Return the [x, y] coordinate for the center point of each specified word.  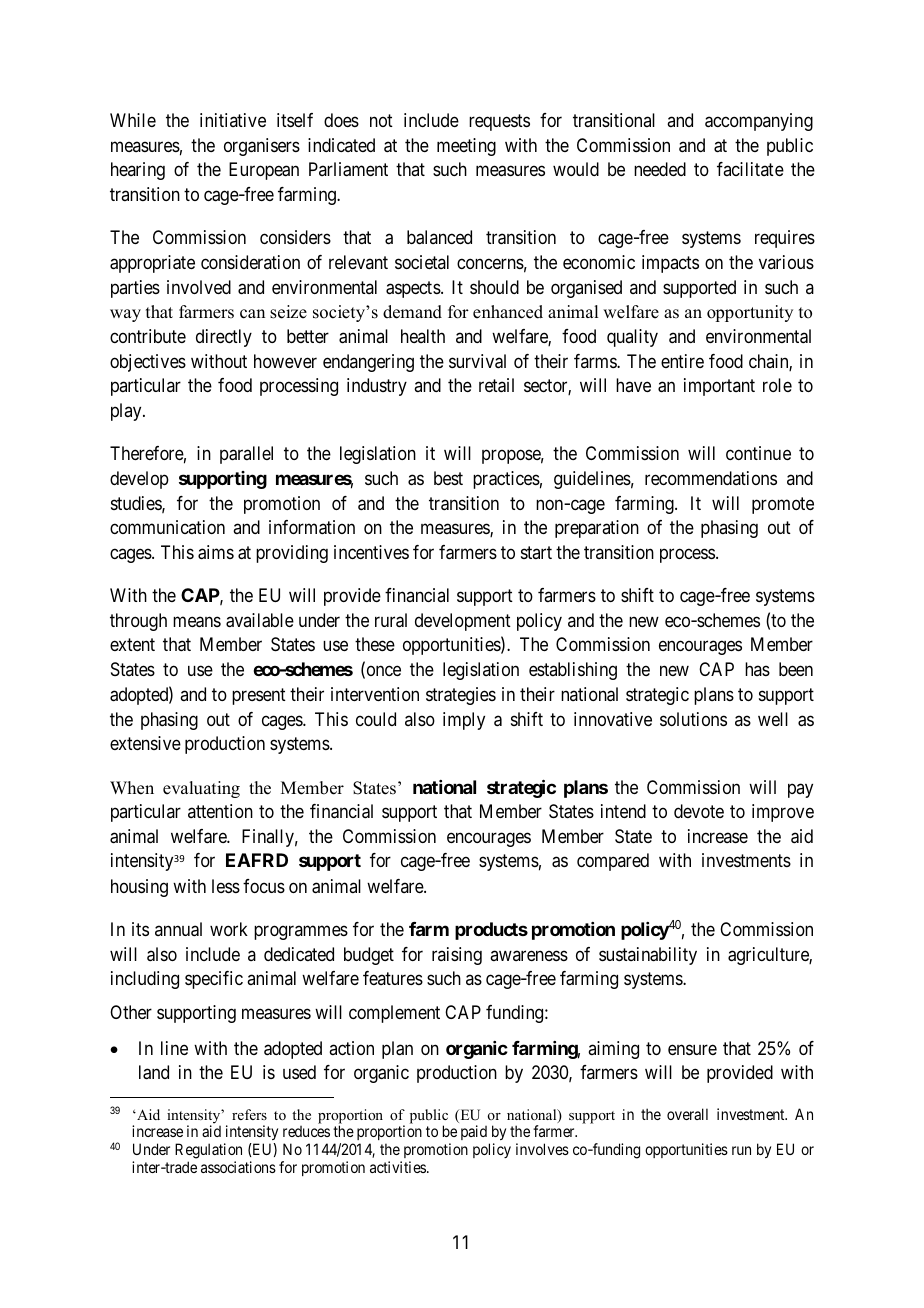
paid [475, 1134]
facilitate [750, 169]
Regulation [208, 1152]
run [741, 1150]
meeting [466, 147]
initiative [233, 120]
